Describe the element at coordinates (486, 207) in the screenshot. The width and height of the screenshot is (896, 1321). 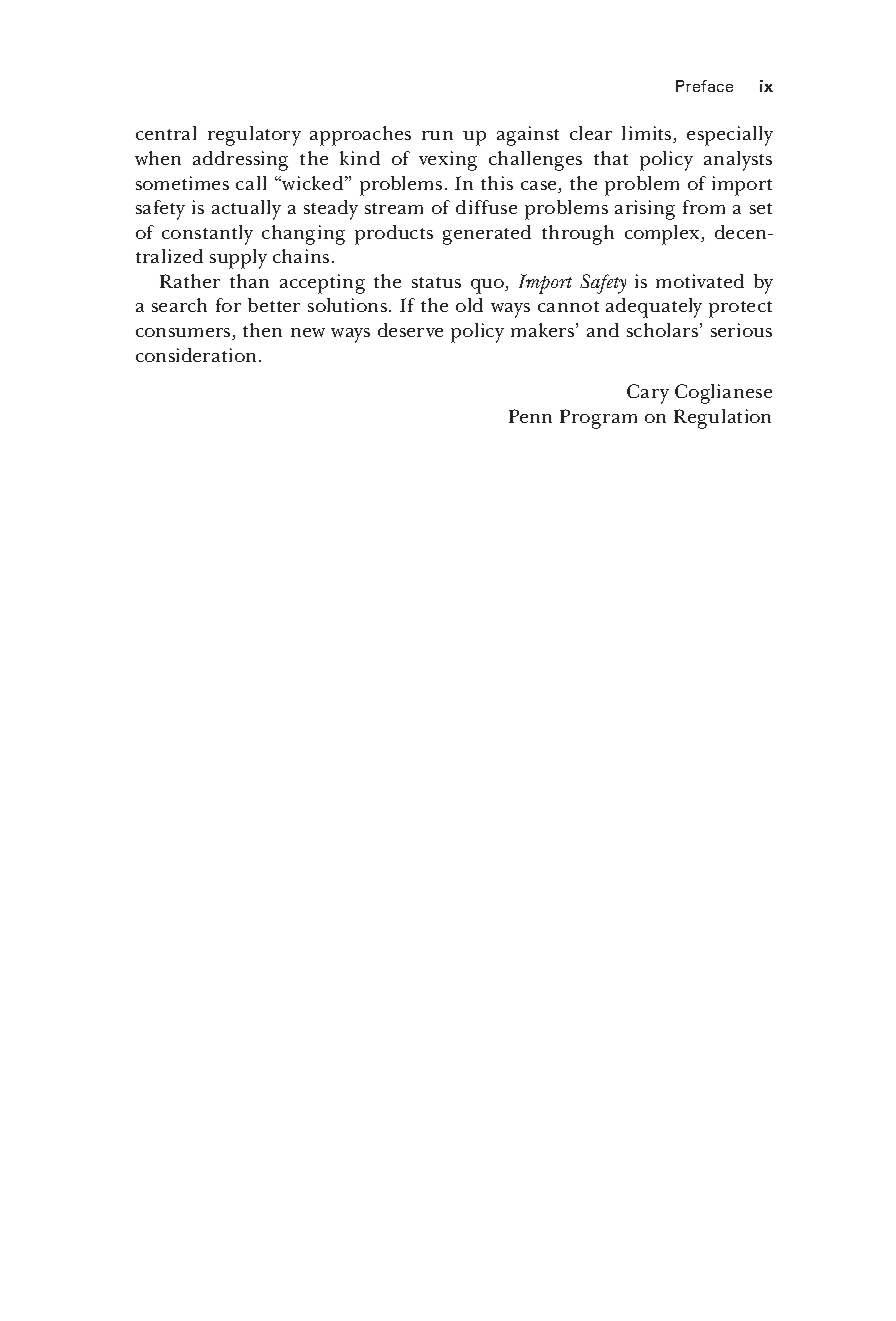
I see `diffuse` at that location.
